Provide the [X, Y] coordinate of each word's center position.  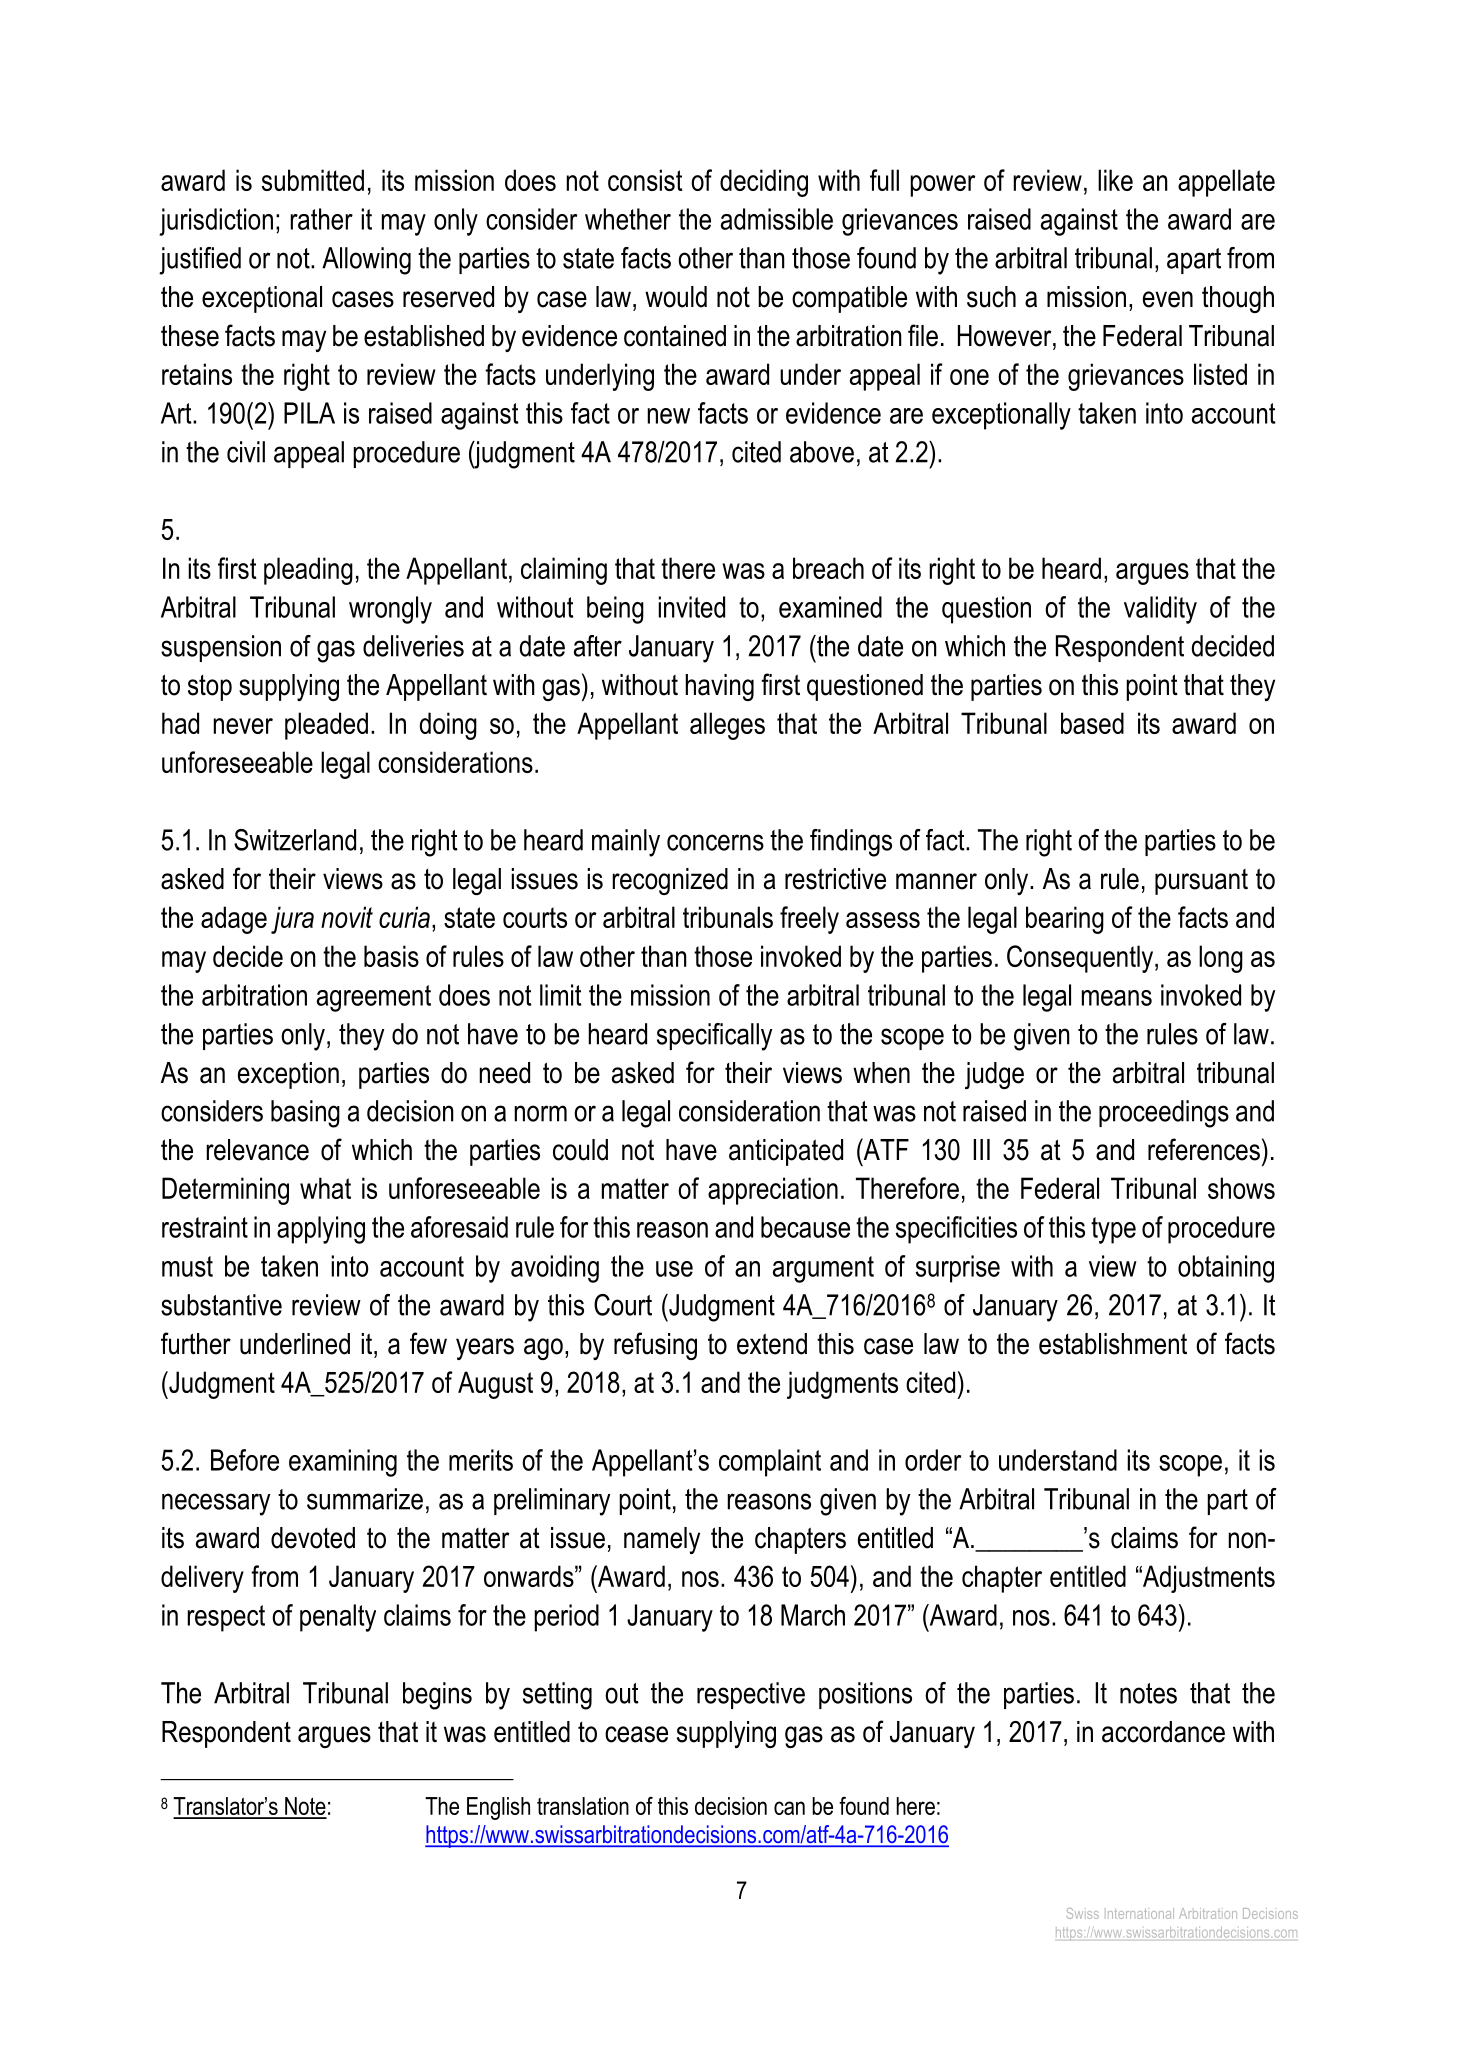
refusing [655, 1346]
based [1092, 723]
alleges [727, 726]
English [498, 1808]
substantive [221, 1305]
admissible [777, 219]
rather [321, 219]
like [1115, 180]
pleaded [326, 726]
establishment [1113, 1344]
